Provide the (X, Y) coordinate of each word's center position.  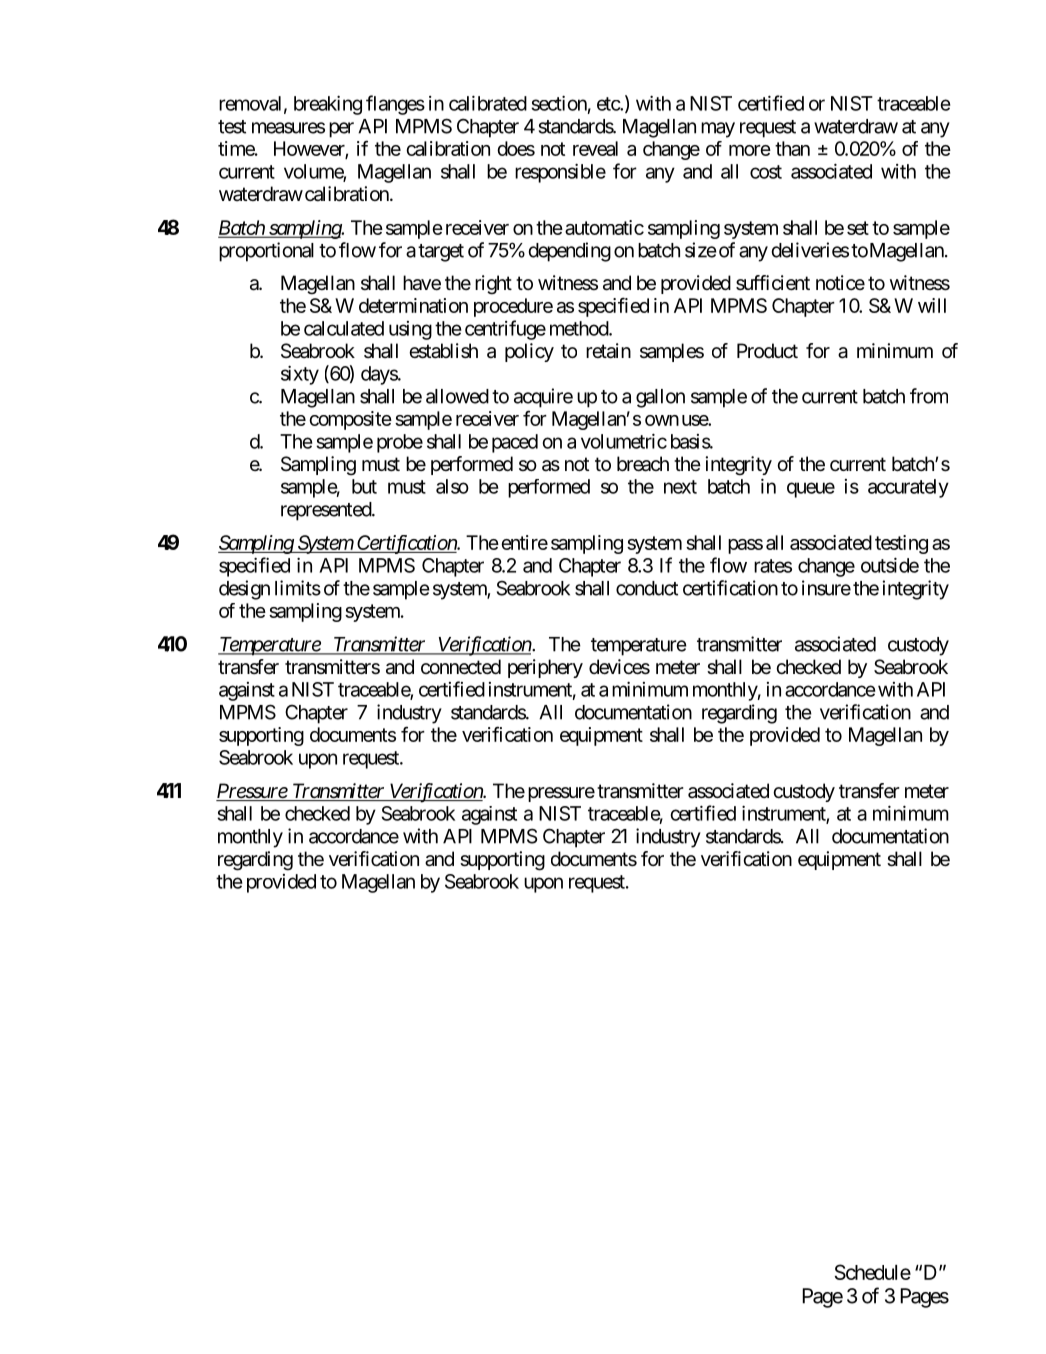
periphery (545, 668)
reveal (595, 148)
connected (461, 667)
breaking (328, 105)
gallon (660, 398)
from (929, 396)
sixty (300, 375)
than (792, 148)
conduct (647, 588)
